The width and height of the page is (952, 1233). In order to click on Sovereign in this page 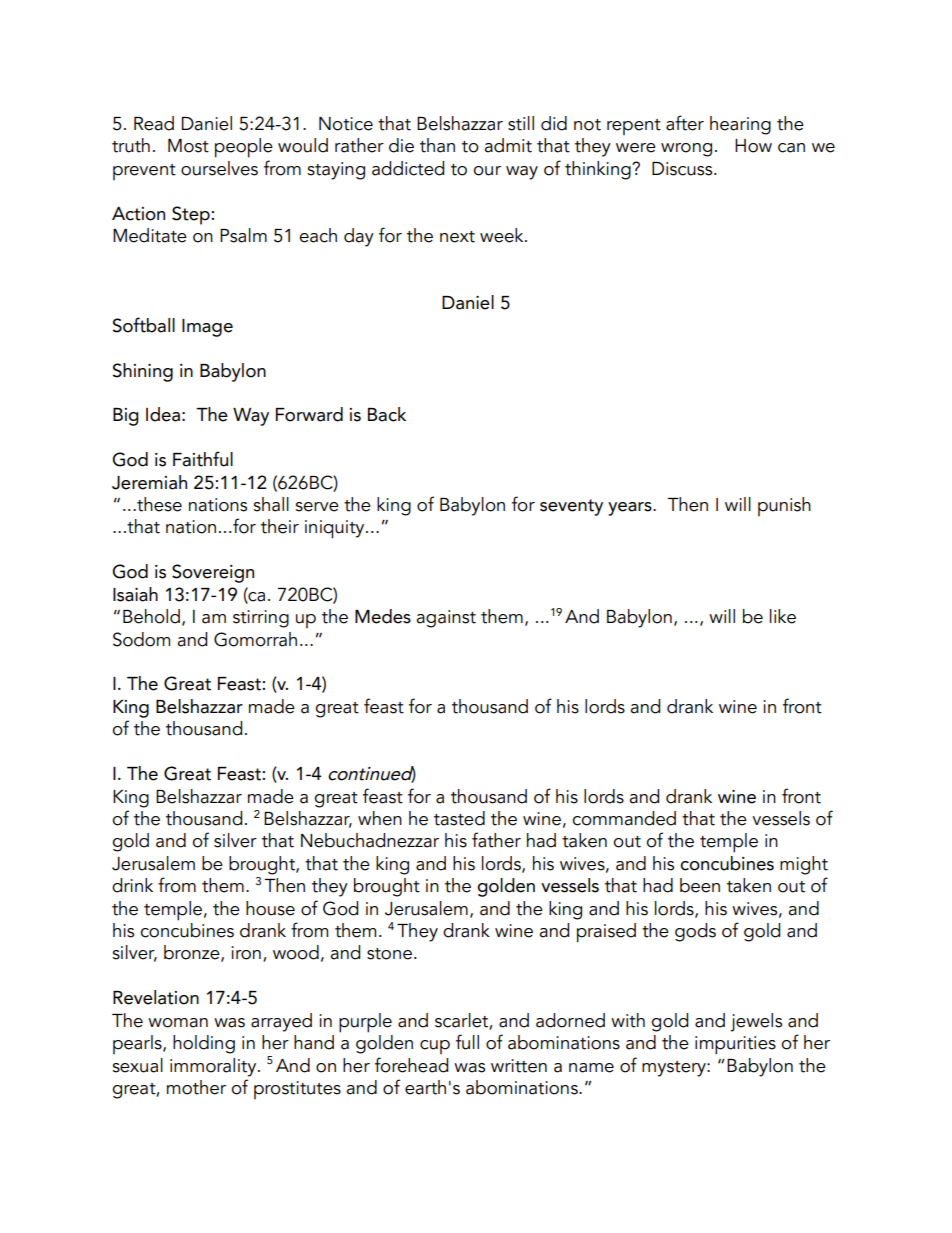, I will do `click(213, 573)`.
